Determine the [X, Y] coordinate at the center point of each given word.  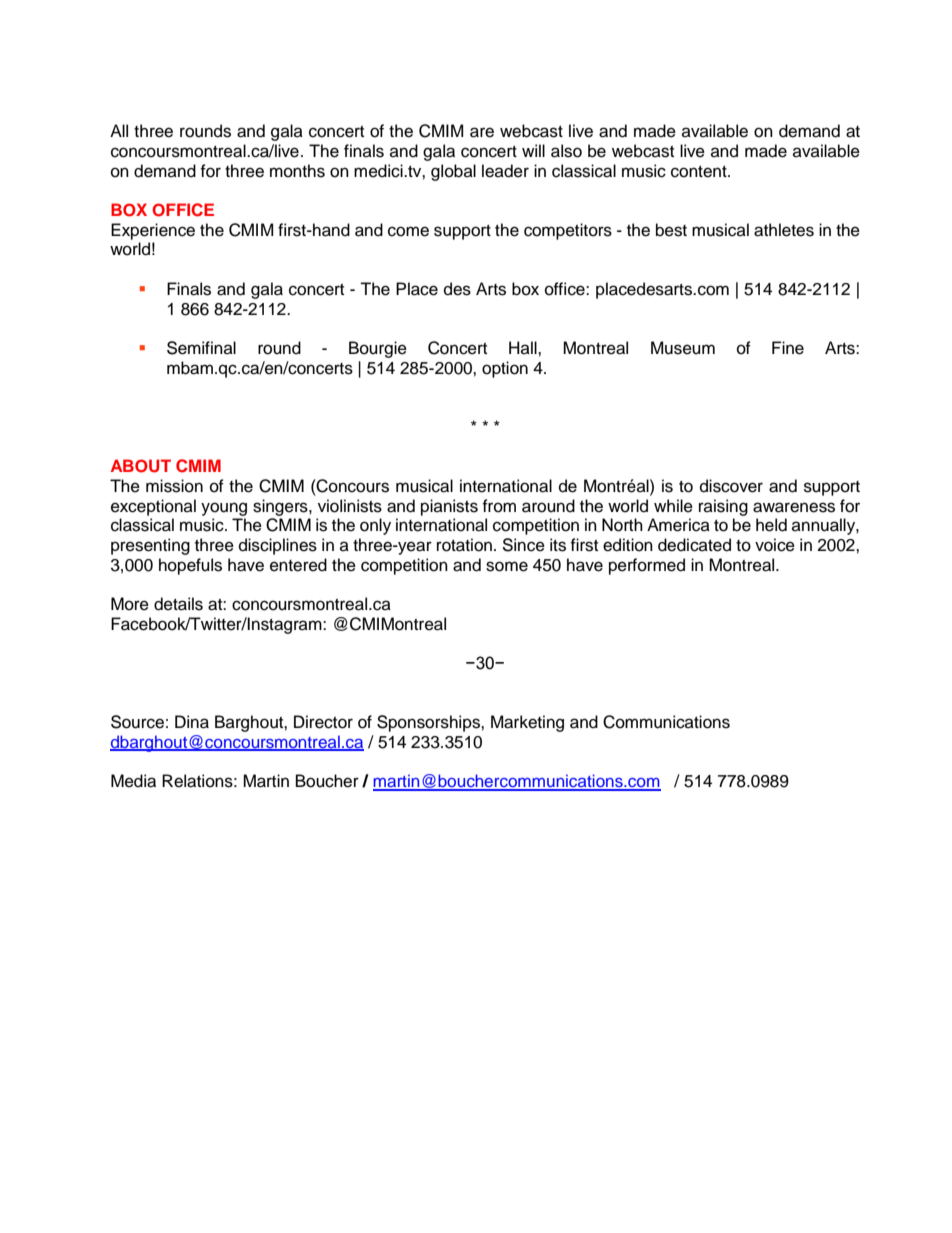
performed [647, 566]
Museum [683, 348]
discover [731, 486]
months [297, 171]
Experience [153, 231]
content [700, 172]
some [507, 566]
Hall [524, 347]
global [453, 172]
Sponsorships [429, 723]
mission [174, 486]
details [178, 604]
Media [133, 781]
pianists [449, 507]
